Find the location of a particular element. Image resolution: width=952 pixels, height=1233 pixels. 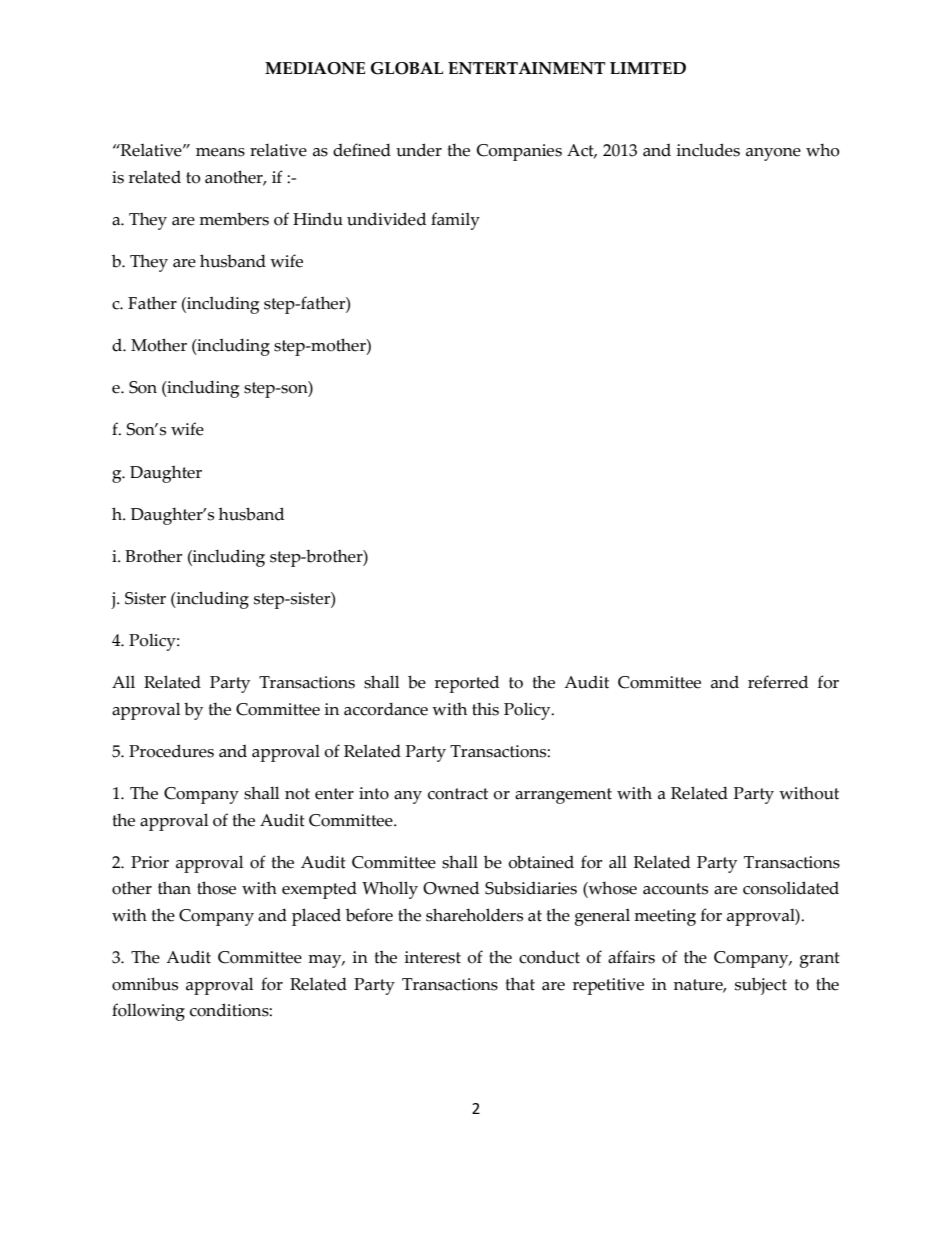

reported is located at coordinates (467, 684).
